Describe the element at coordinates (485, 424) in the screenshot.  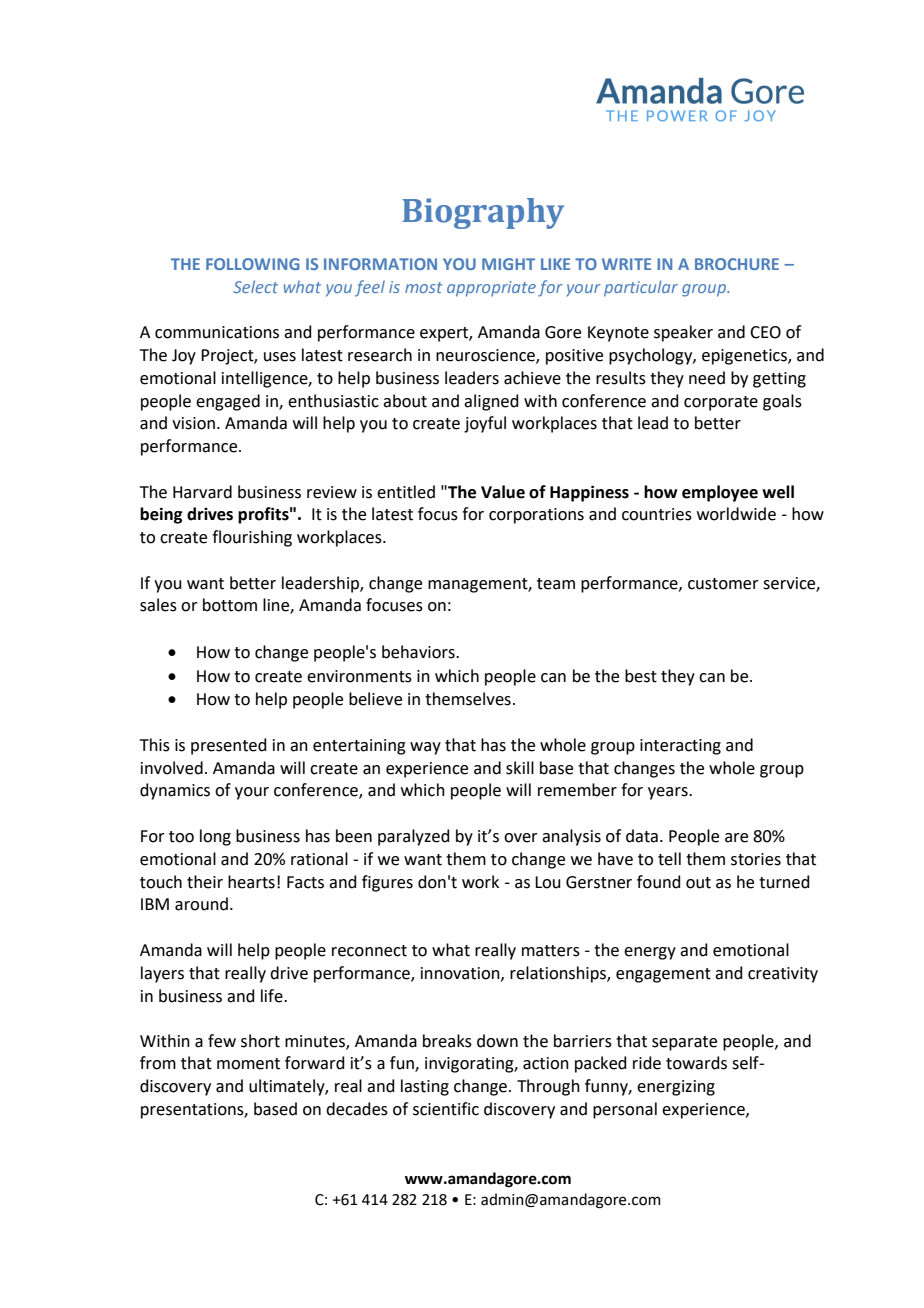
I see `joyful` at that location.
